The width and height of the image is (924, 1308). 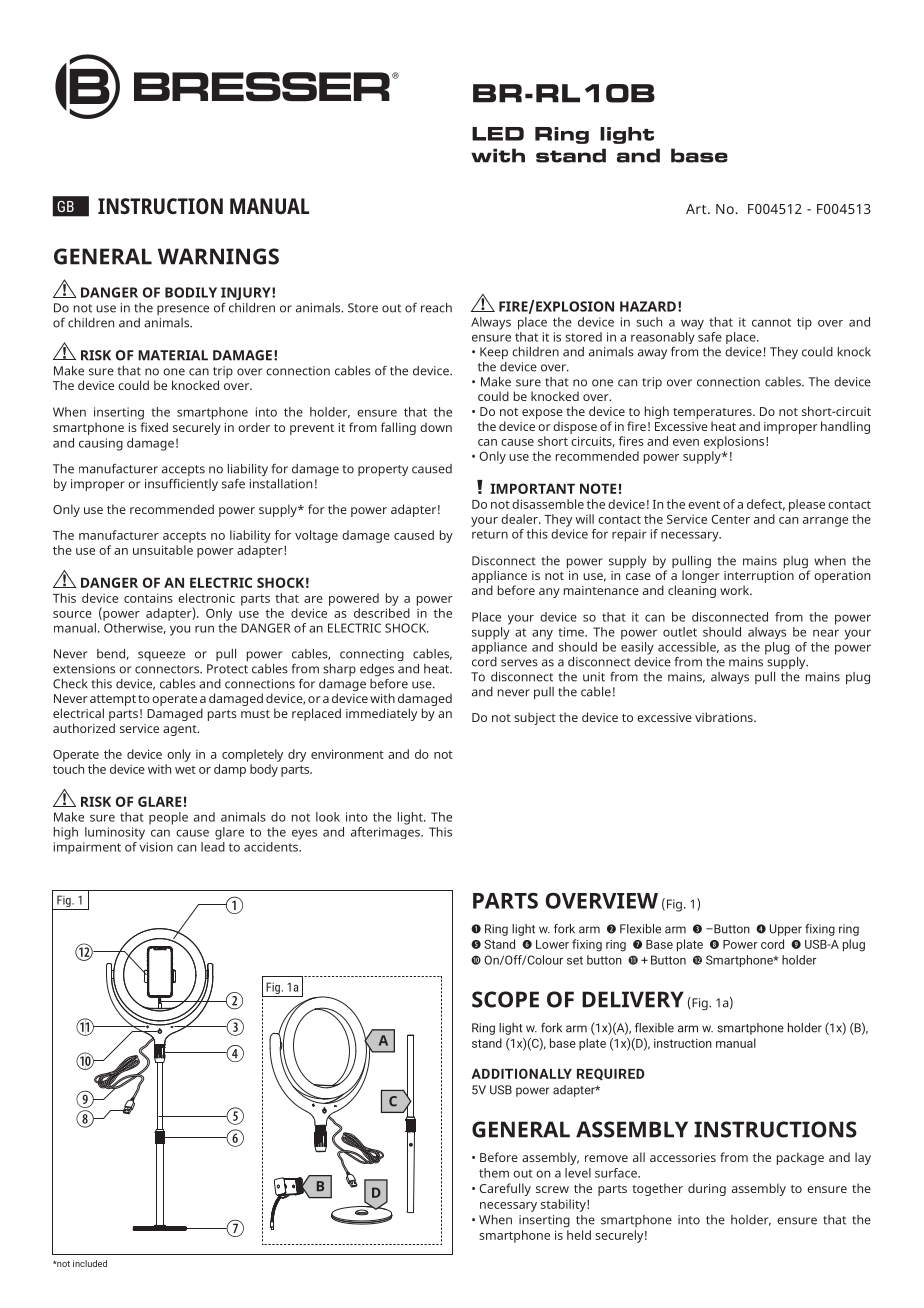 I want to click on temperatures, so click(x=713, y=413).
